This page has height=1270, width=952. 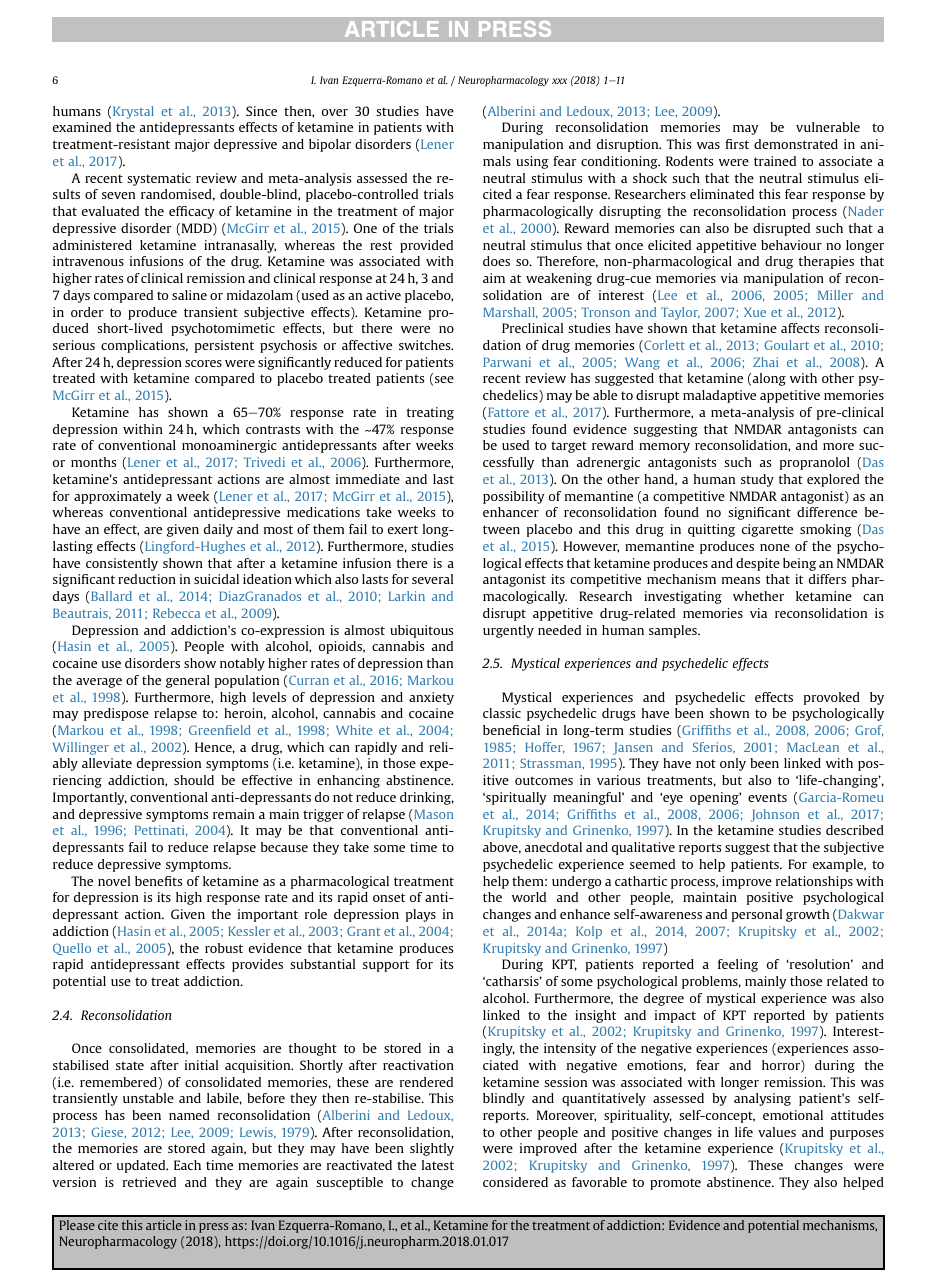 What do you see at coordinates (149, 1182) in the page?
I see `retrieved` at bounding box center [149, 1182].
